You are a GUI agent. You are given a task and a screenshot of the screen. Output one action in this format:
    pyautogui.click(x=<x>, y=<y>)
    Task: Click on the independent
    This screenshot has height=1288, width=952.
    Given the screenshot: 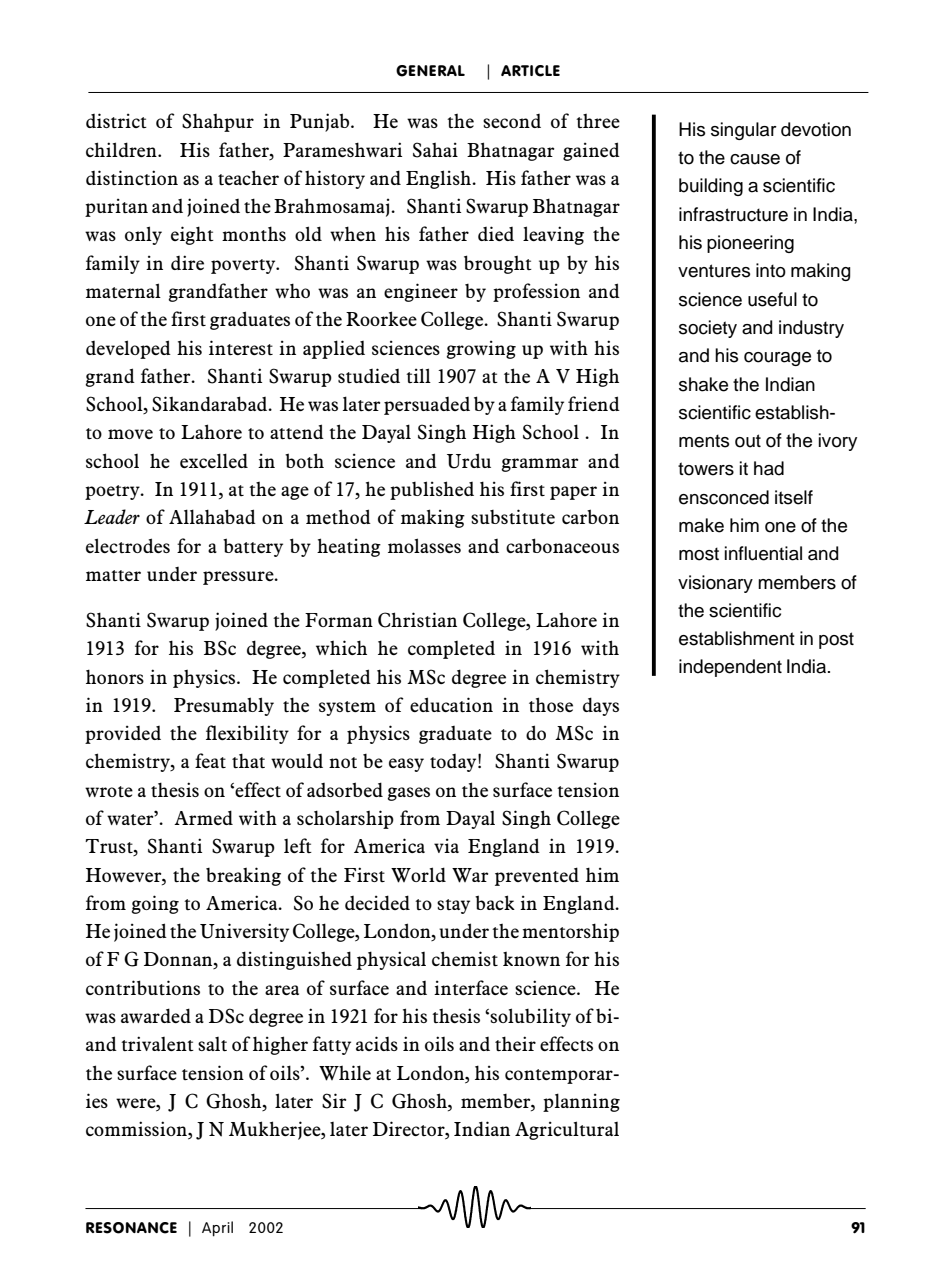 What is the action you would take?
    pyautogui.click(x=730, y=668)
